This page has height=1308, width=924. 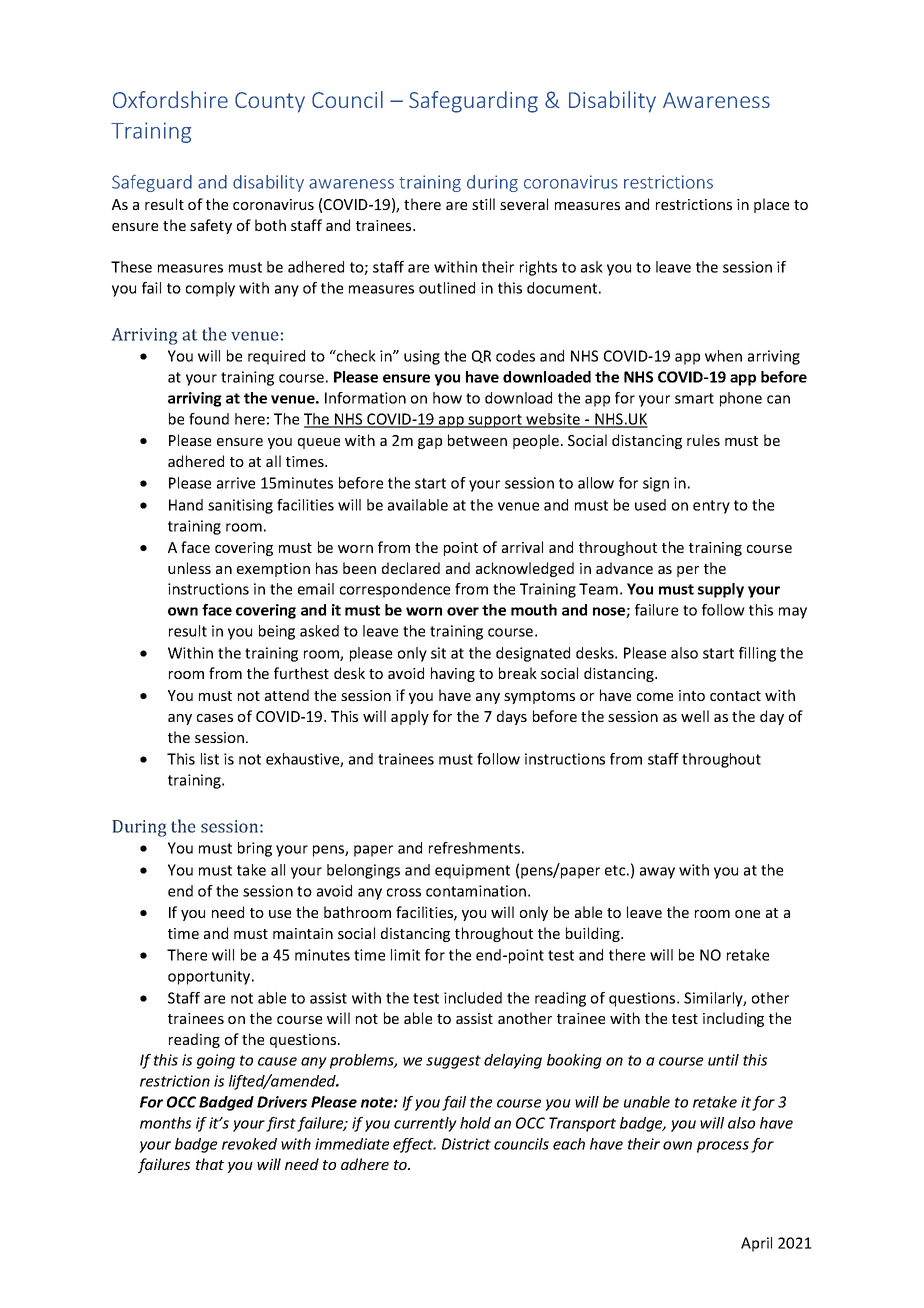 I want to click on limit, so click(x=405, y=955).
